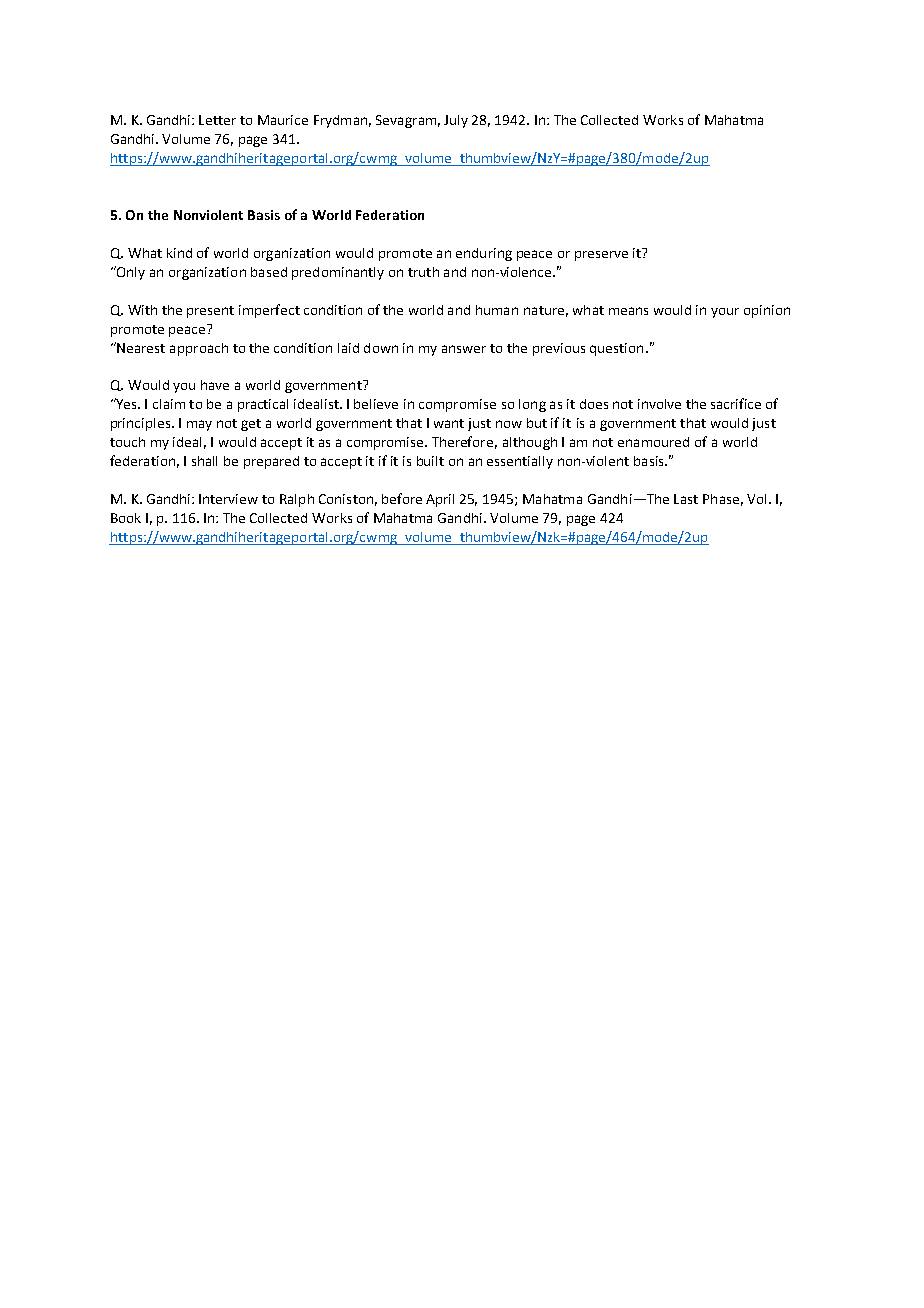  Describe the element at coordinates (484, 254) in the image. I see `enduring` at that location.
